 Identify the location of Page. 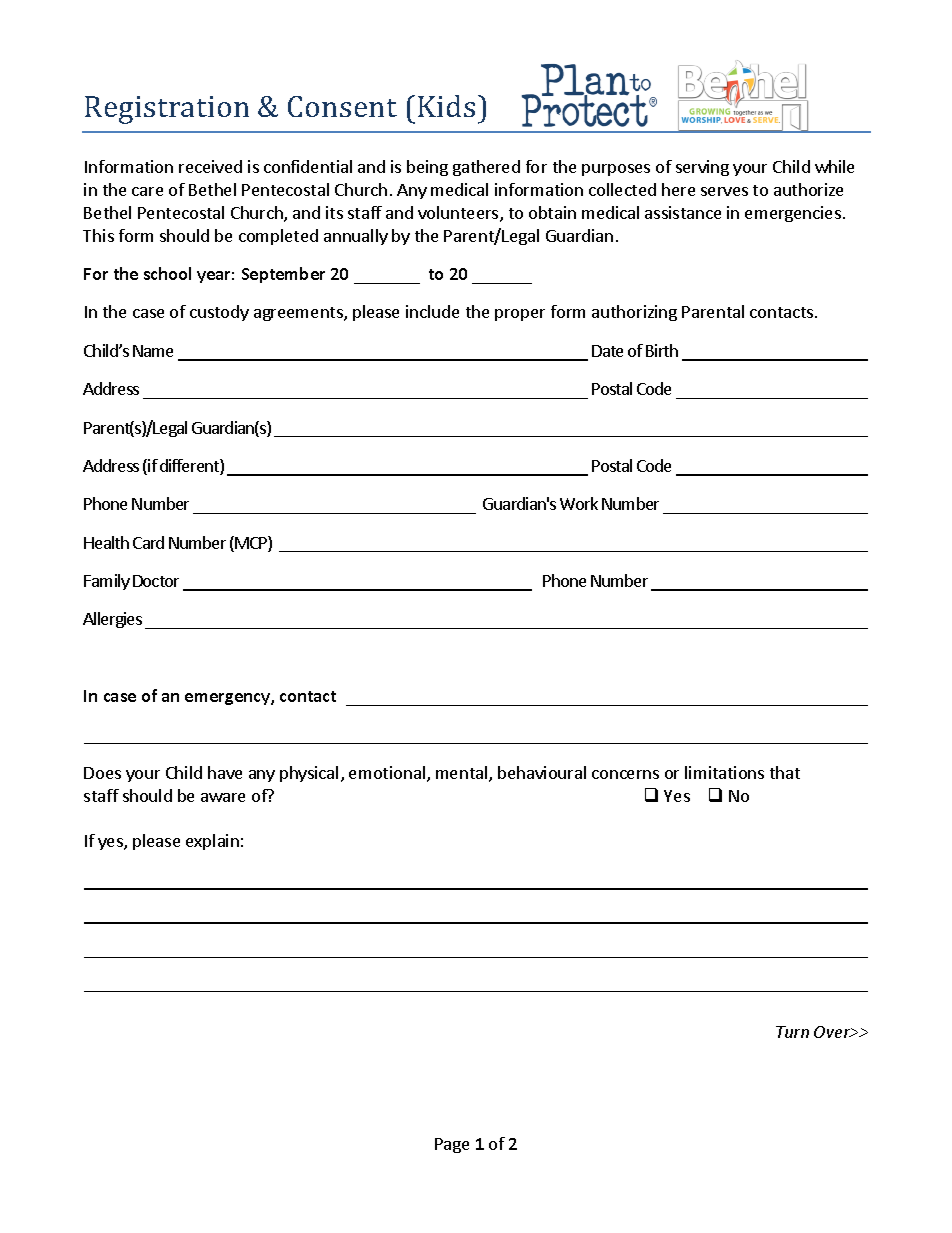
(452, 1145).
